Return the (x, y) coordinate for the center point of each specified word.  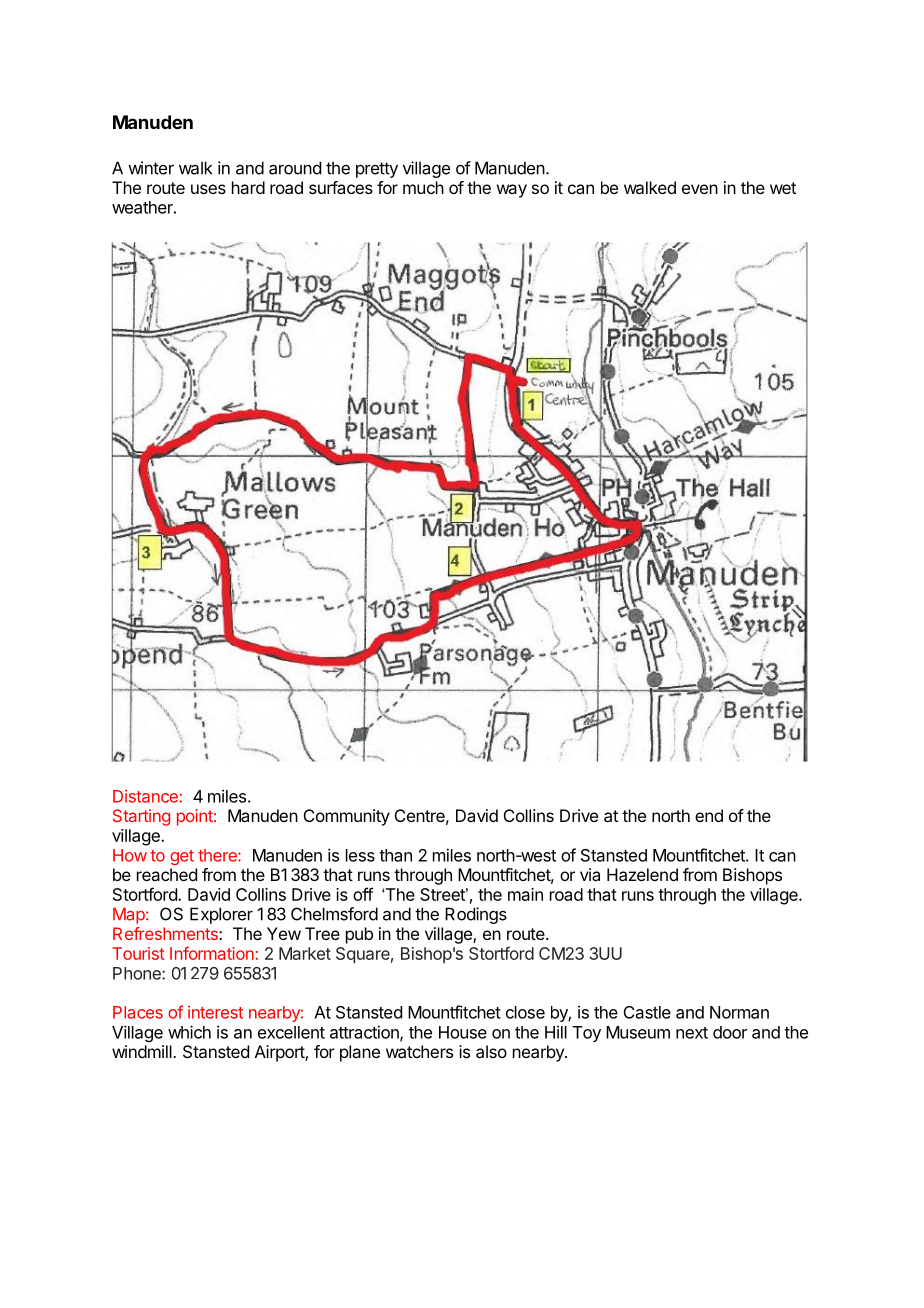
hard (248, 187)
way (512, 191)
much (423, 187)
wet (783, 188)
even (700, 189)
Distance (146, 796)
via (590, 874)
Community (347, 817)
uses (208, 189)
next (692, 1033)
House (463, 1032)
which (189, 1032)
